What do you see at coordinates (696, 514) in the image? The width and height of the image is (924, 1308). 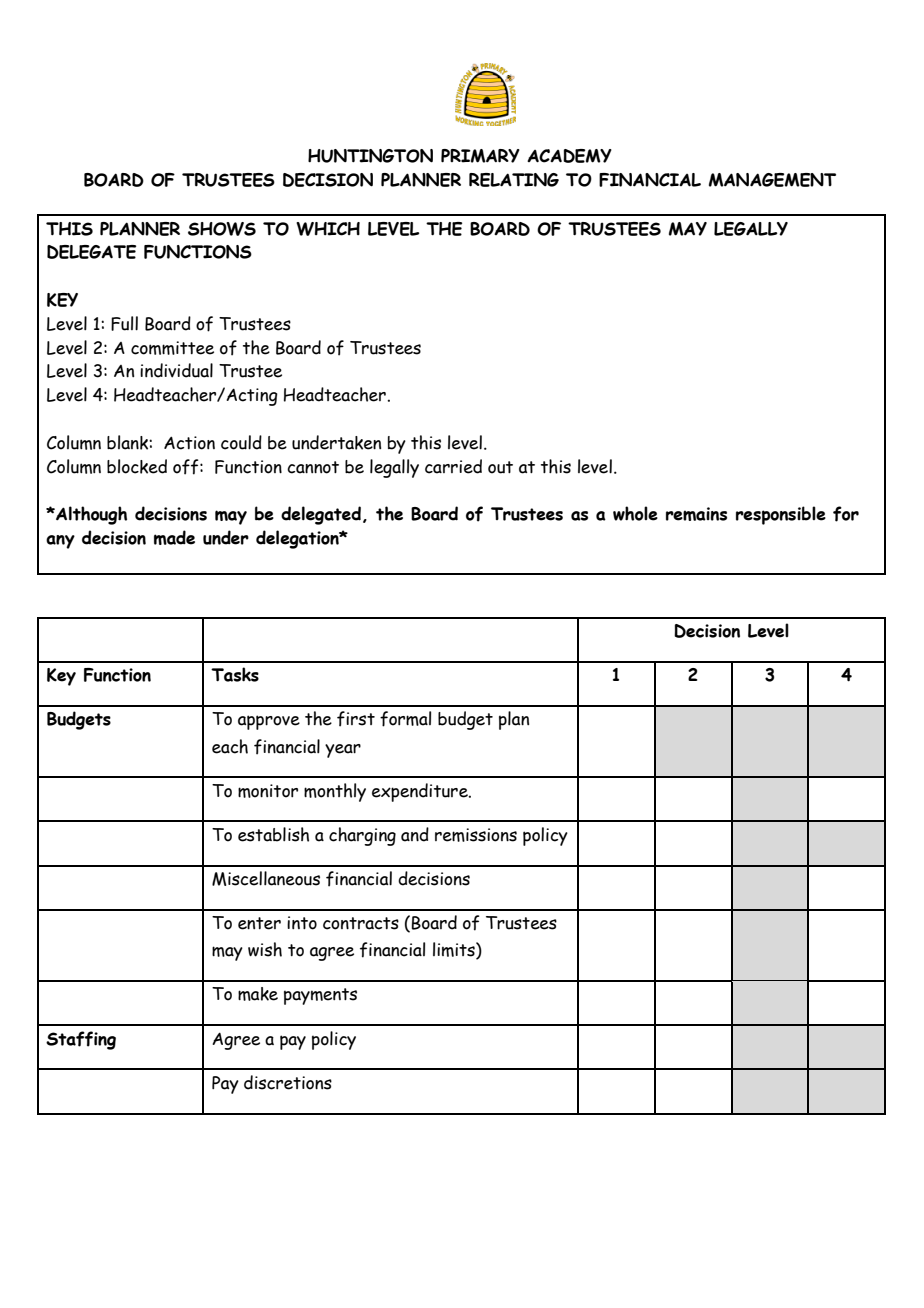 I see `remains` at bounding box center [696, 514].
